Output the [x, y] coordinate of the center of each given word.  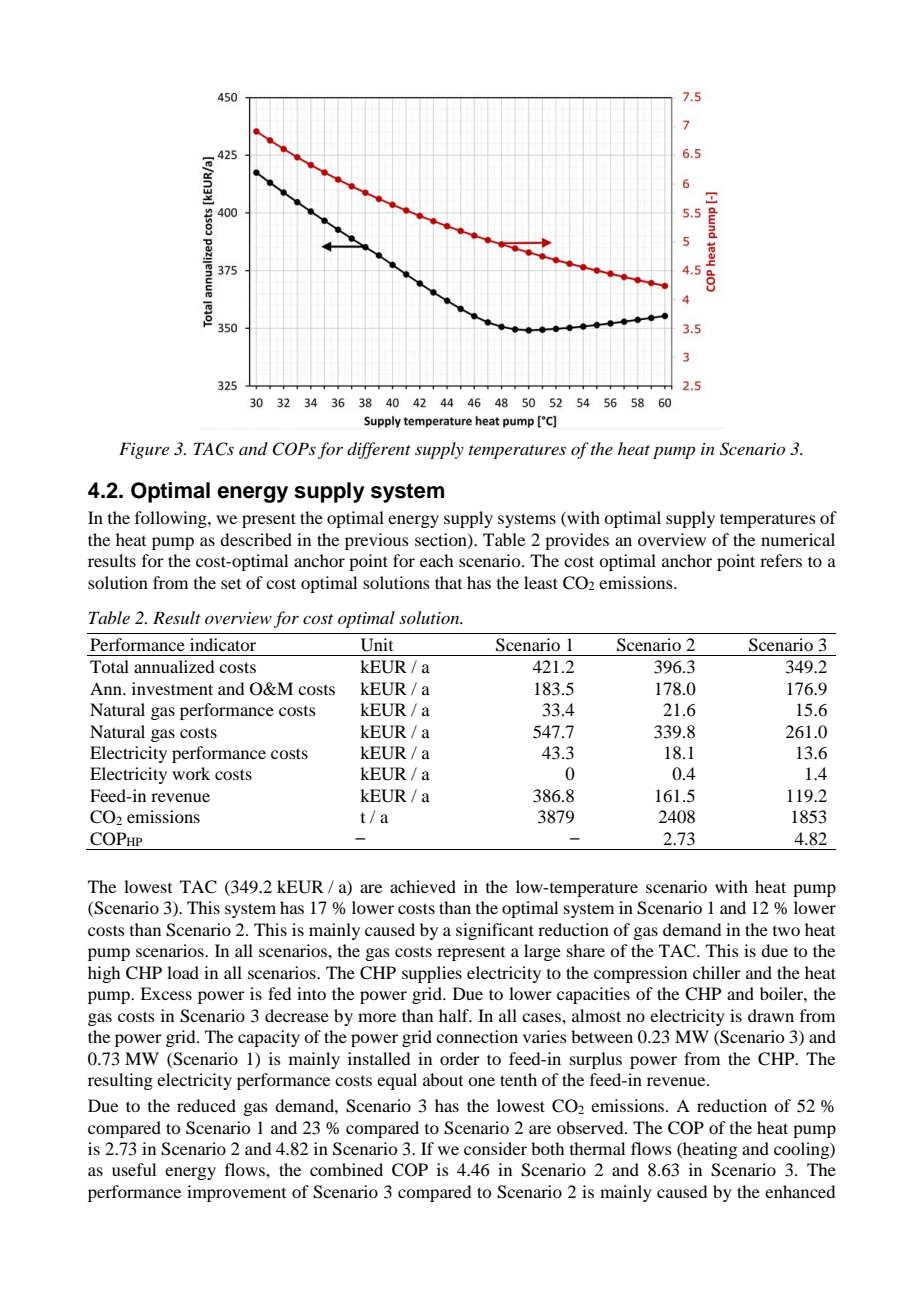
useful [134, 1169]
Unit [377, 645]
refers [781, 560]
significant [495, 931]
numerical [798, 539]
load [183, 972]
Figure [144, 450]
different [379, 450]
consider [495, 1148]
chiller [717, 972]
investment [172, 688]
